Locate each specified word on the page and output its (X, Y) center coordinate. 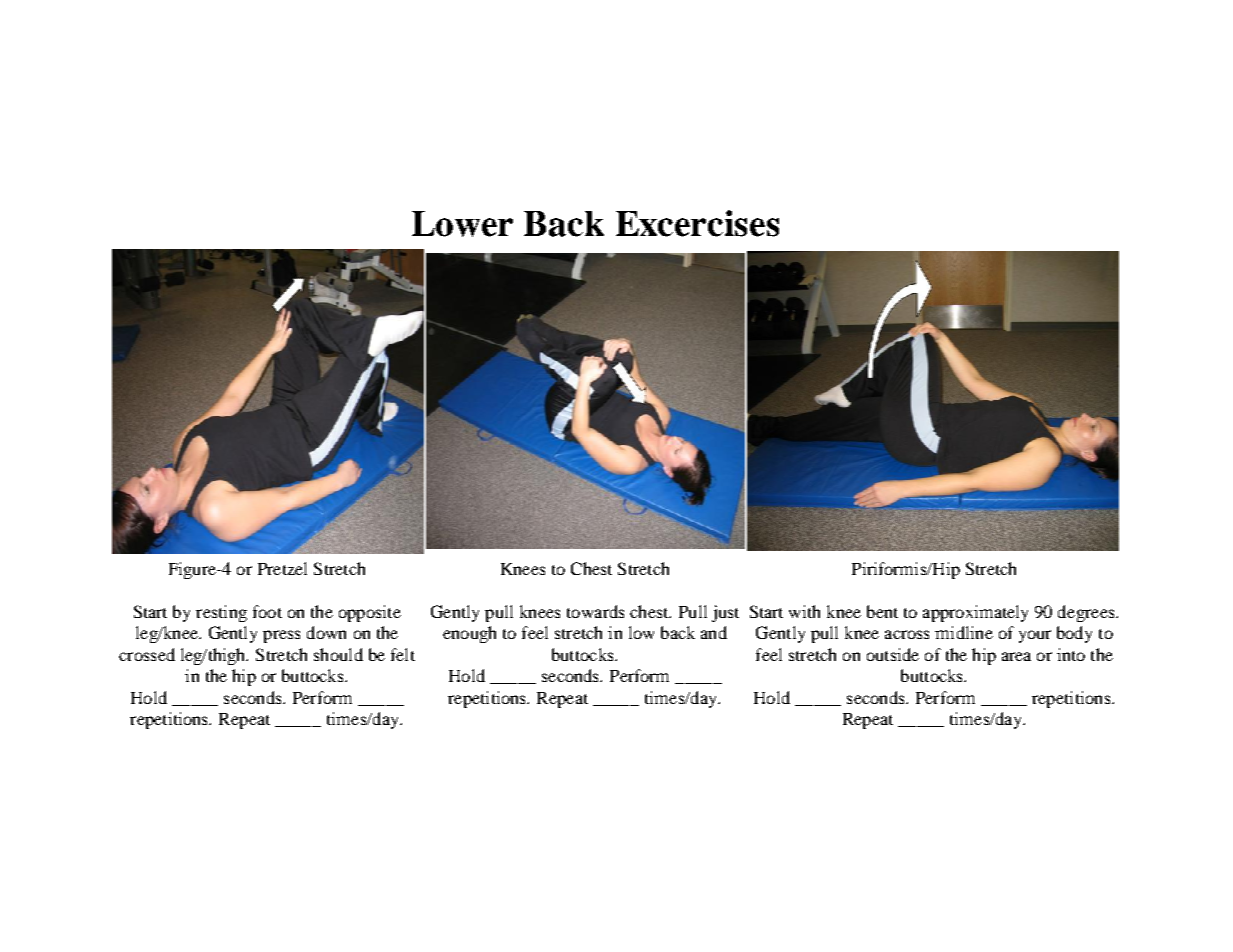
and (714, 632)
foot (267, 611)
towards (595, 611)
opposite (370, 613)
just (725, 613)
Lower (462, 224)
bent (882, 611)
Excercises (697, 223)
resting (221, 613)
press (281, 636)
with (804, 611)
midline (964, 632)
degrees (1087, 613)
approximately (975, 613)
